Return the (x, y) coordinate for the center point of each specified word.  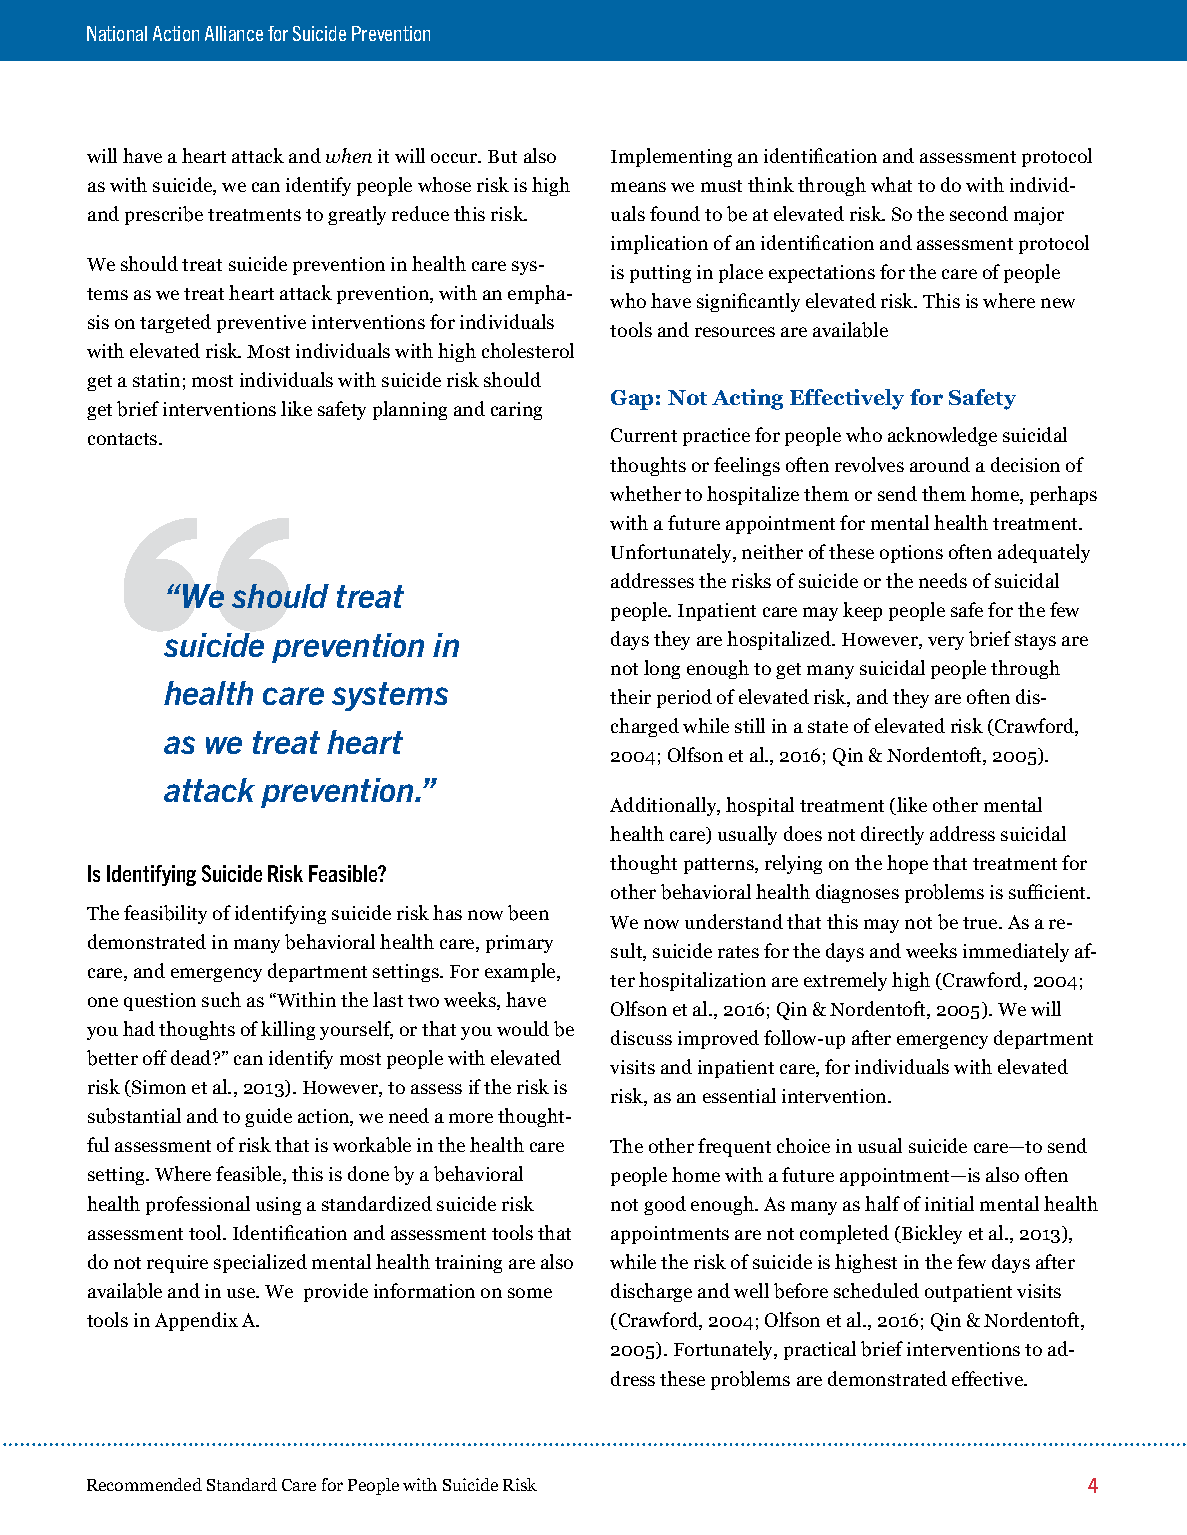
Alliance (234, 33)
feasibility (165, 914)
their (630, 696)
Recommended (144, 1484)
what (891, 184)
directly (892, 835)
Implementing (671, 157)
